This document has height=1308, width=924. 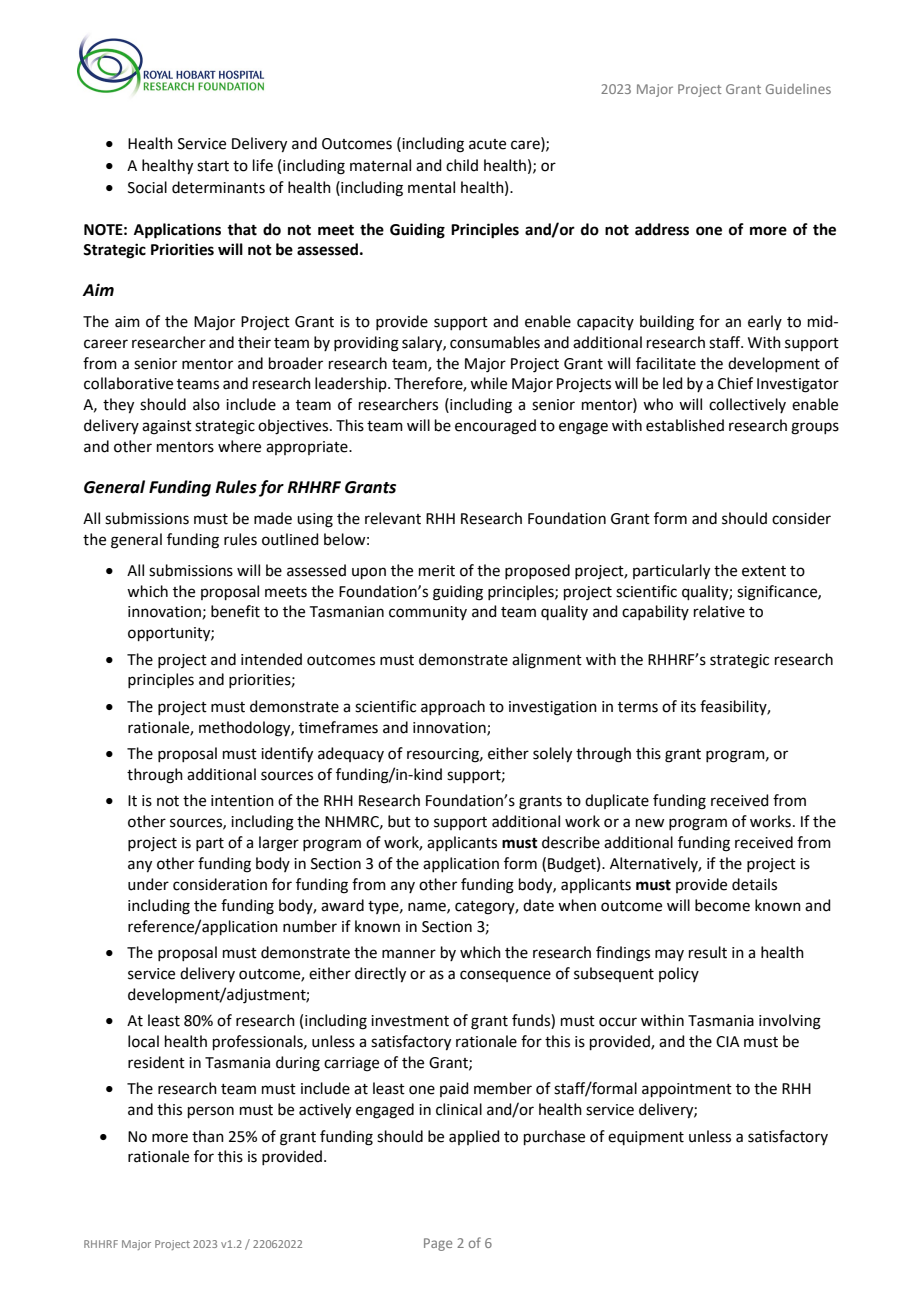 What do you see at coordinates (688, 707) in the document?
I see `its` at bounding box center [688, 707].
